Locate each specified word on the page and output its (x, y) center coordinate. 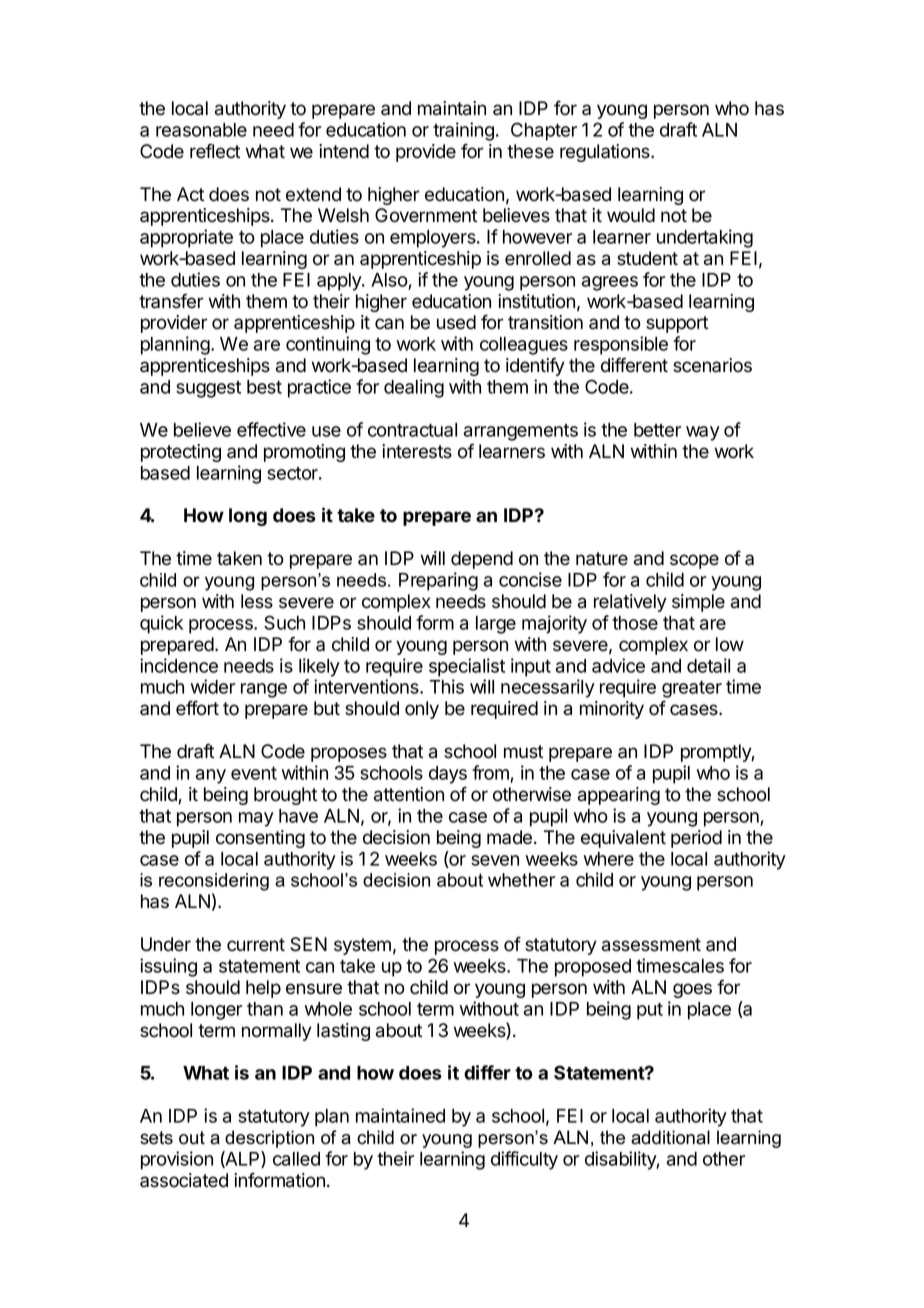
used (456, 322)
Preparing (438, 581)
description (269, 1139)
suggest (208, 389)
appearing (619, 796)
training (463, 131)
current (256, 945)
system (362, 946)
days (448, 775)
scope (694, 561)
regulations (606, 153)
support (677, 324)
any (211, 776)
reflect (215, 151)
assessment (651, 945)
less (257, 601)
